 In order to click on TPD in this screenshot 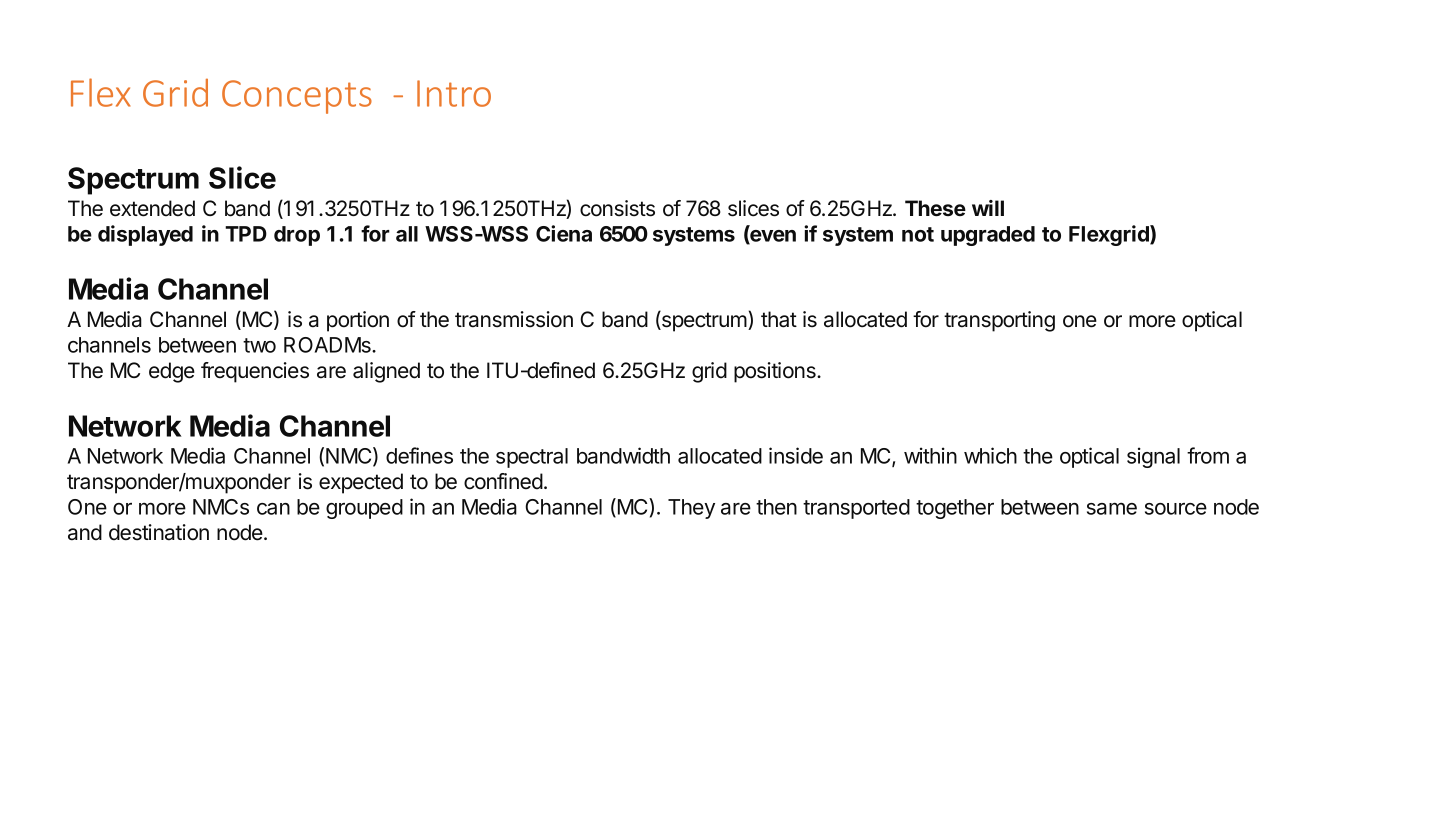, I will do `click(246, 234)`.
